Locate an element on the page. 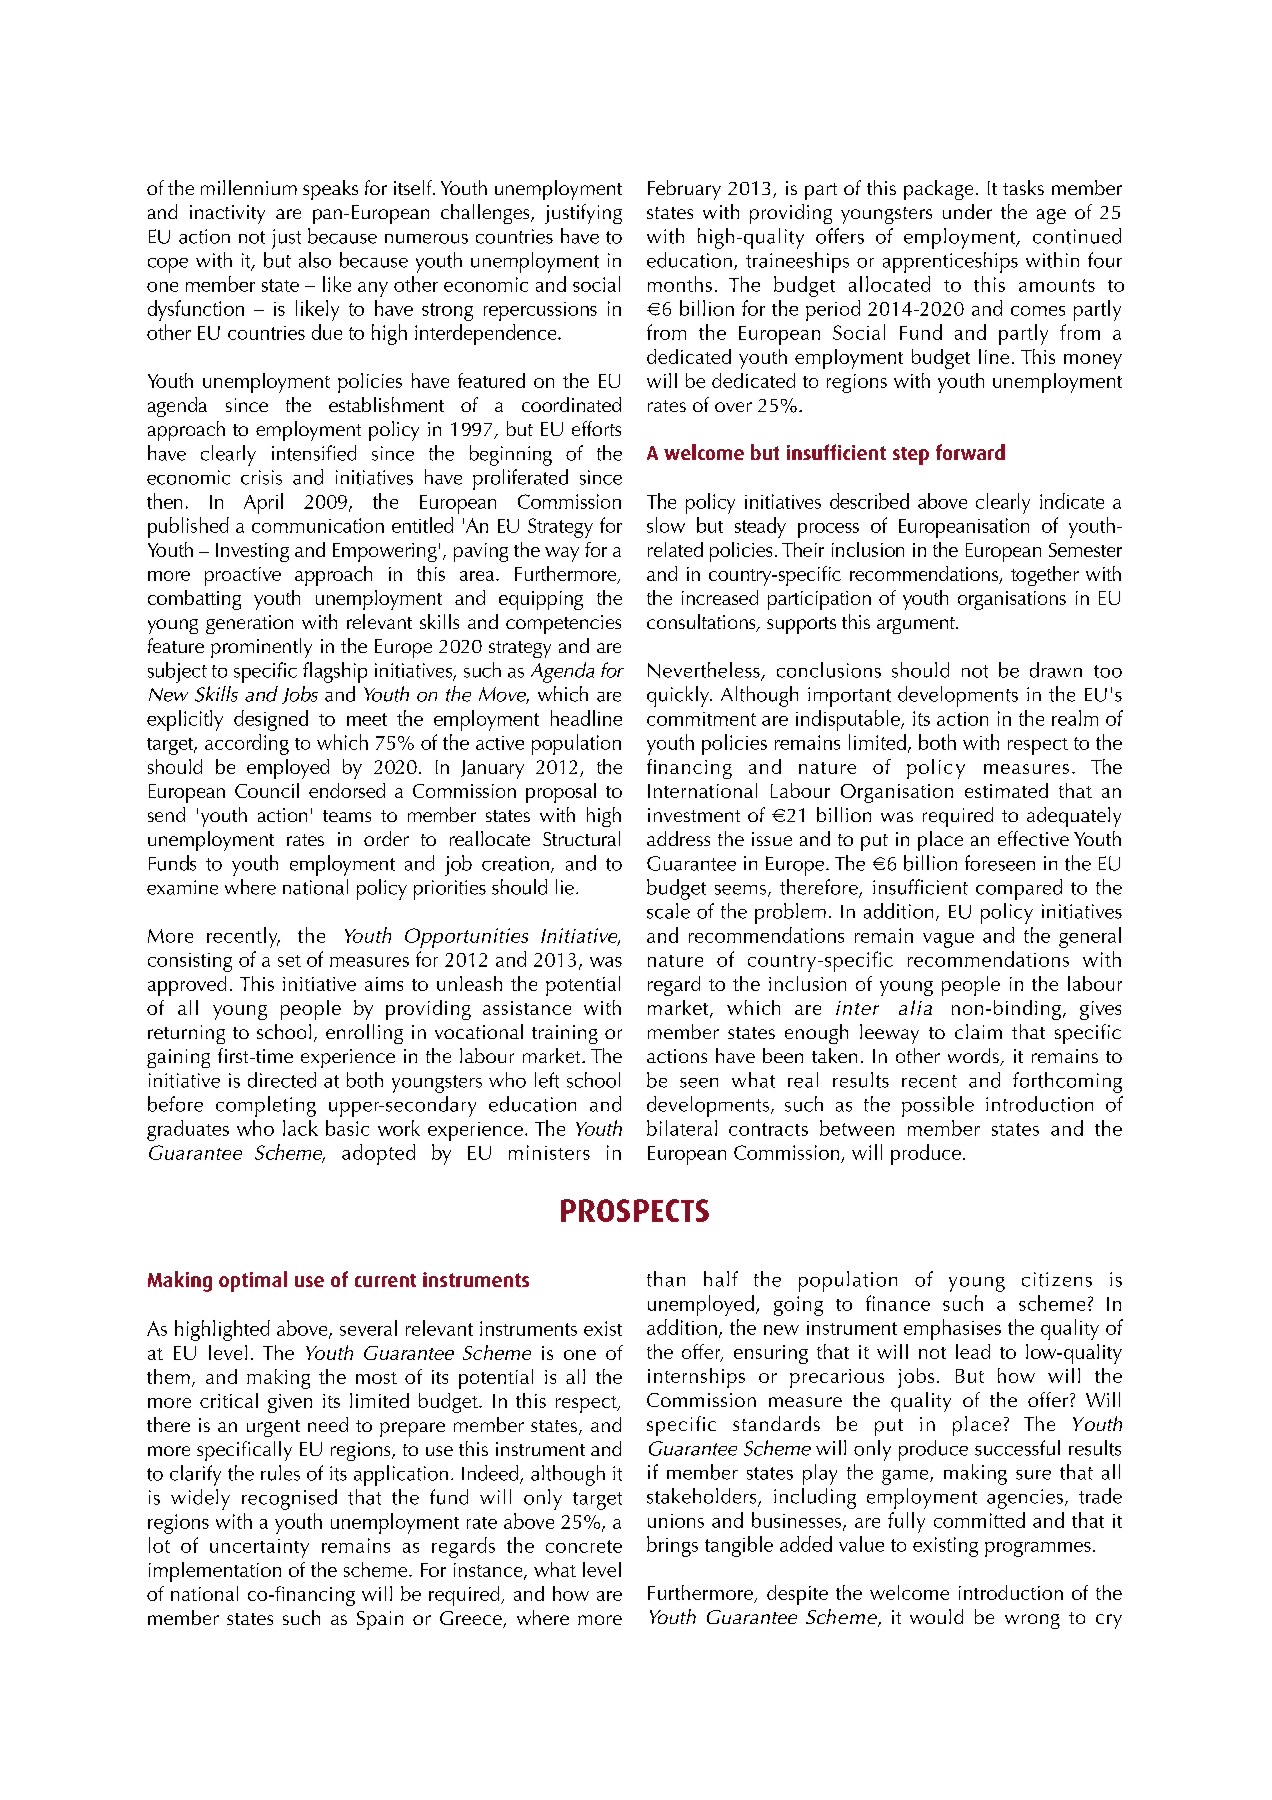  Investing is located at coordinates (252, 552).
